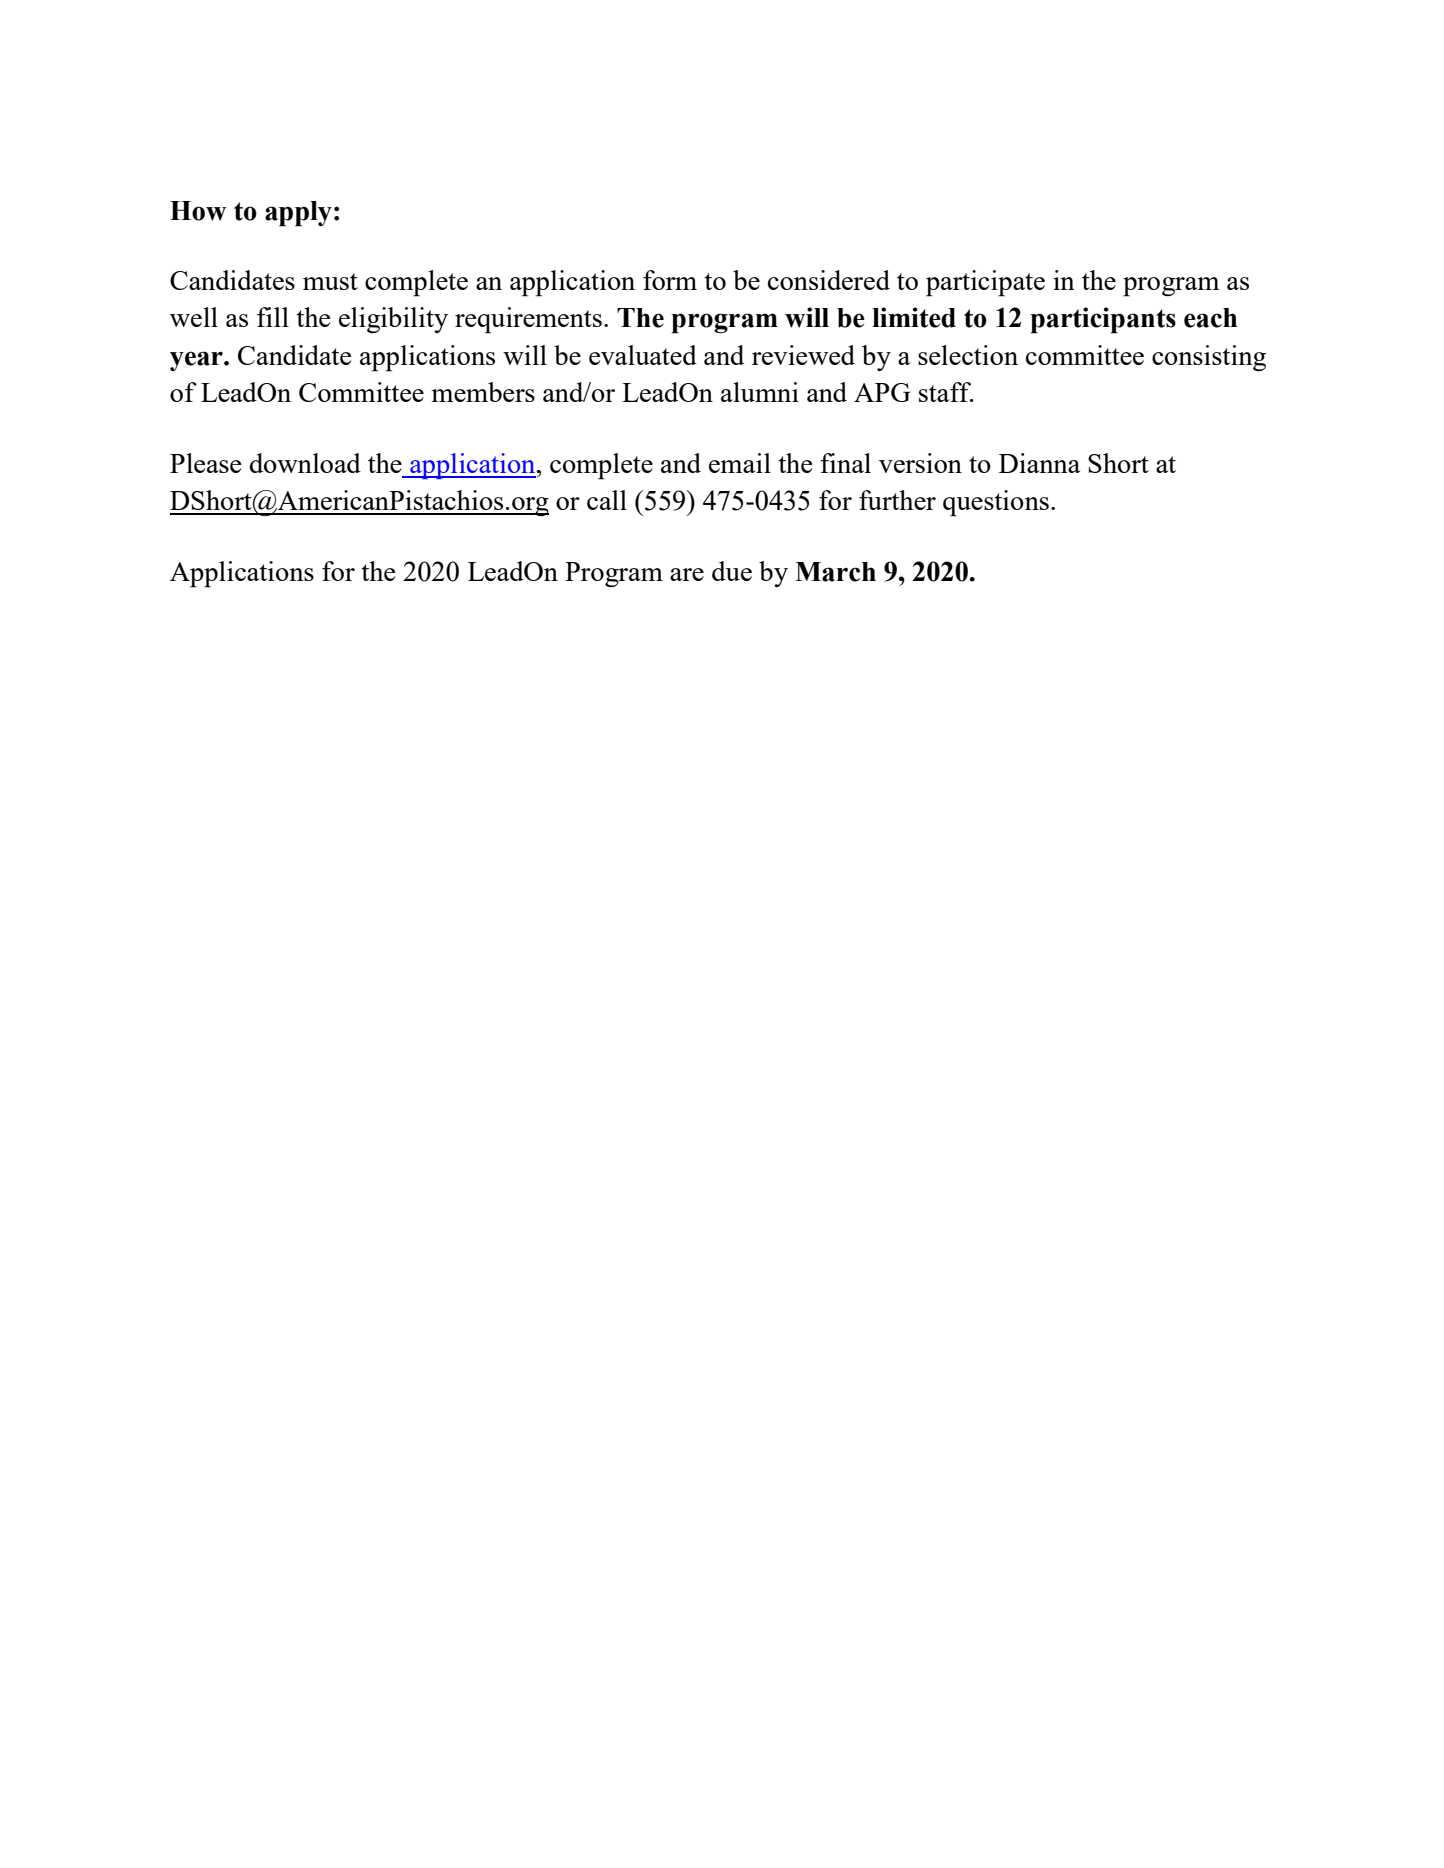 Image resolution: width=1444 pixels, height=1868 pixels. Describe the element at coordinates (298, 214) in the screenshot. I see `apply` at that location.
